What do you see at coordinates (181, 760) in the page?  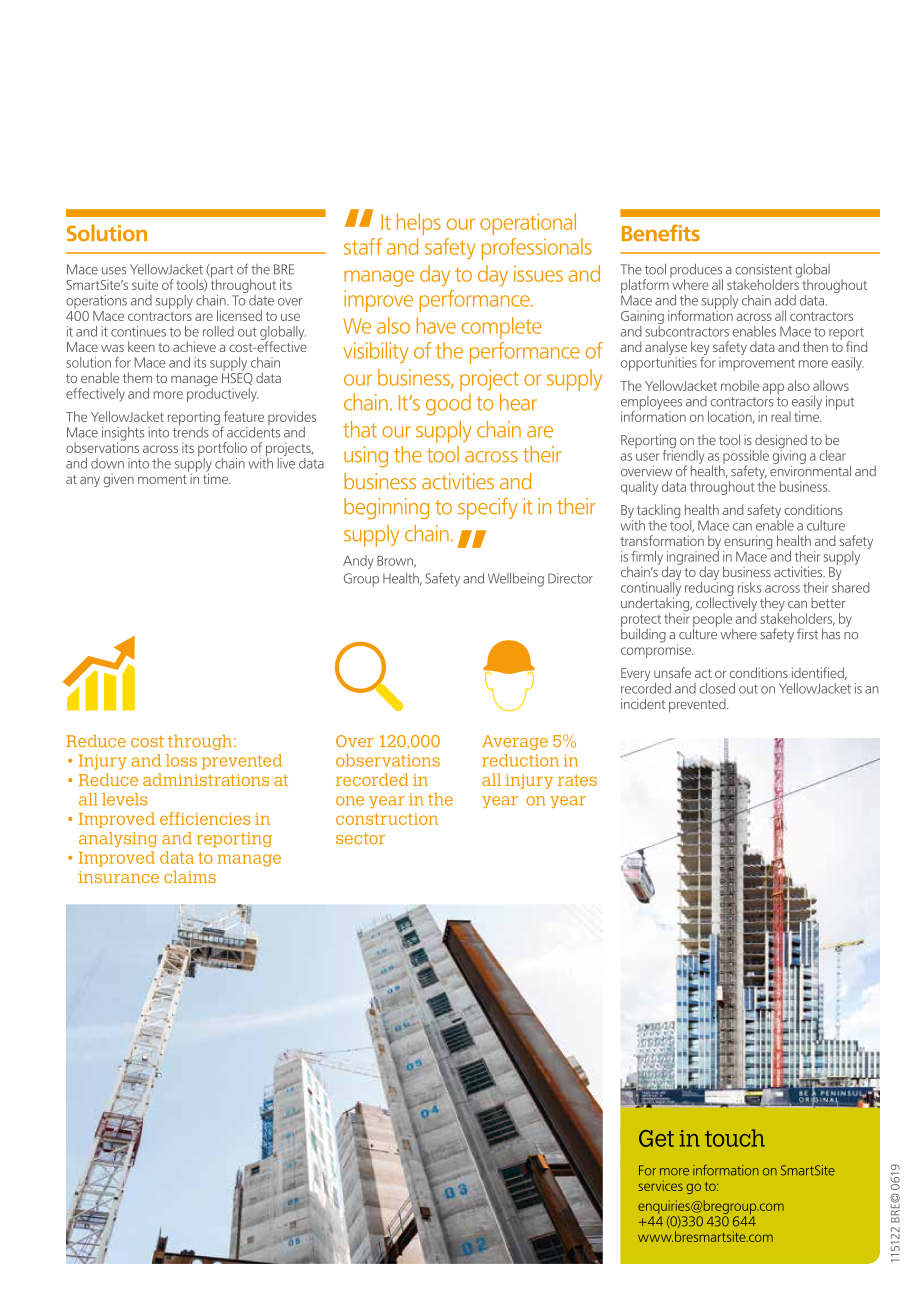 I see `loss` at bounding box center [181, 760].
